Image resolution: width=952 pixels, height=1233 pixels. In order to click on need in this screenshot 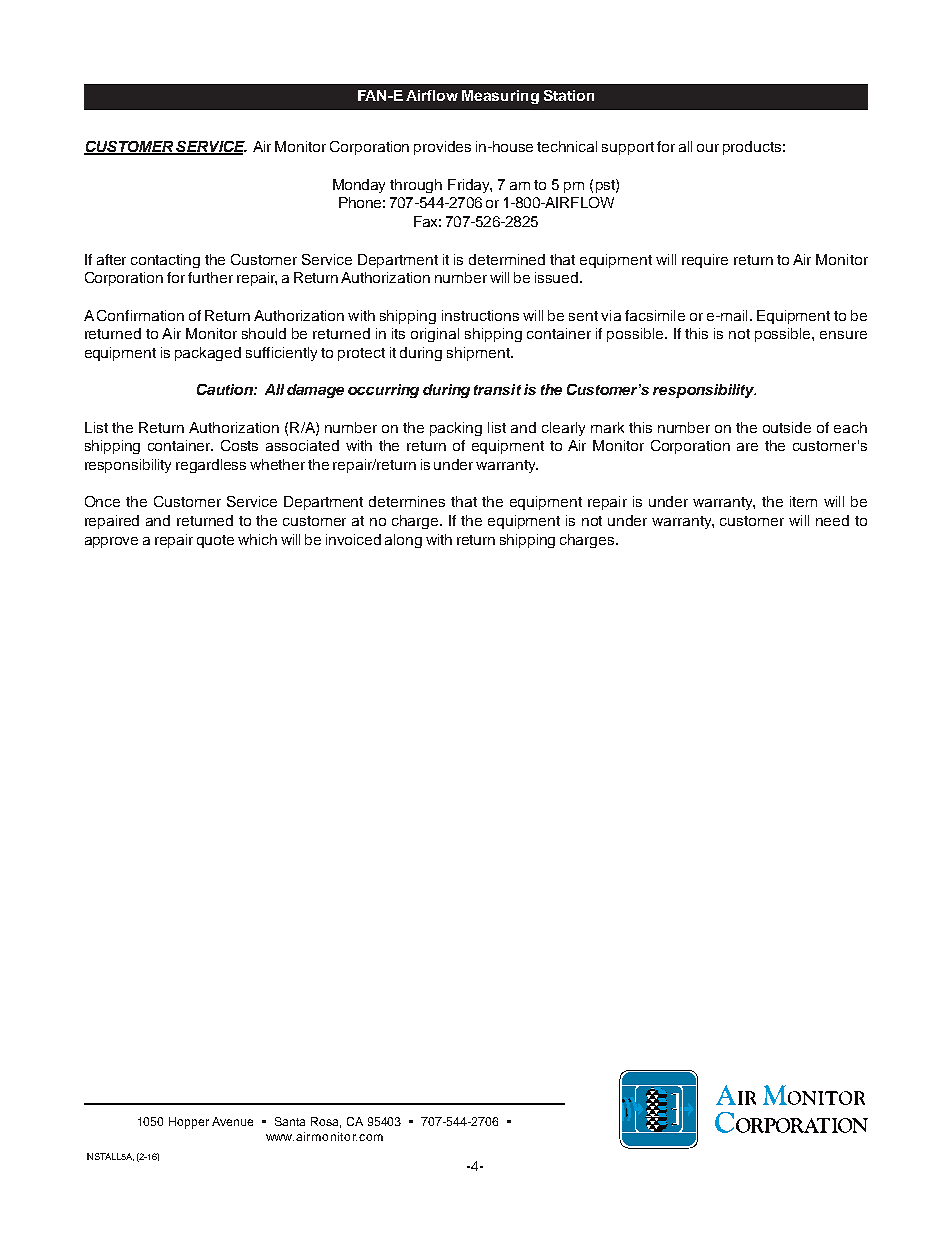, I will do `click(832, 520)`.
